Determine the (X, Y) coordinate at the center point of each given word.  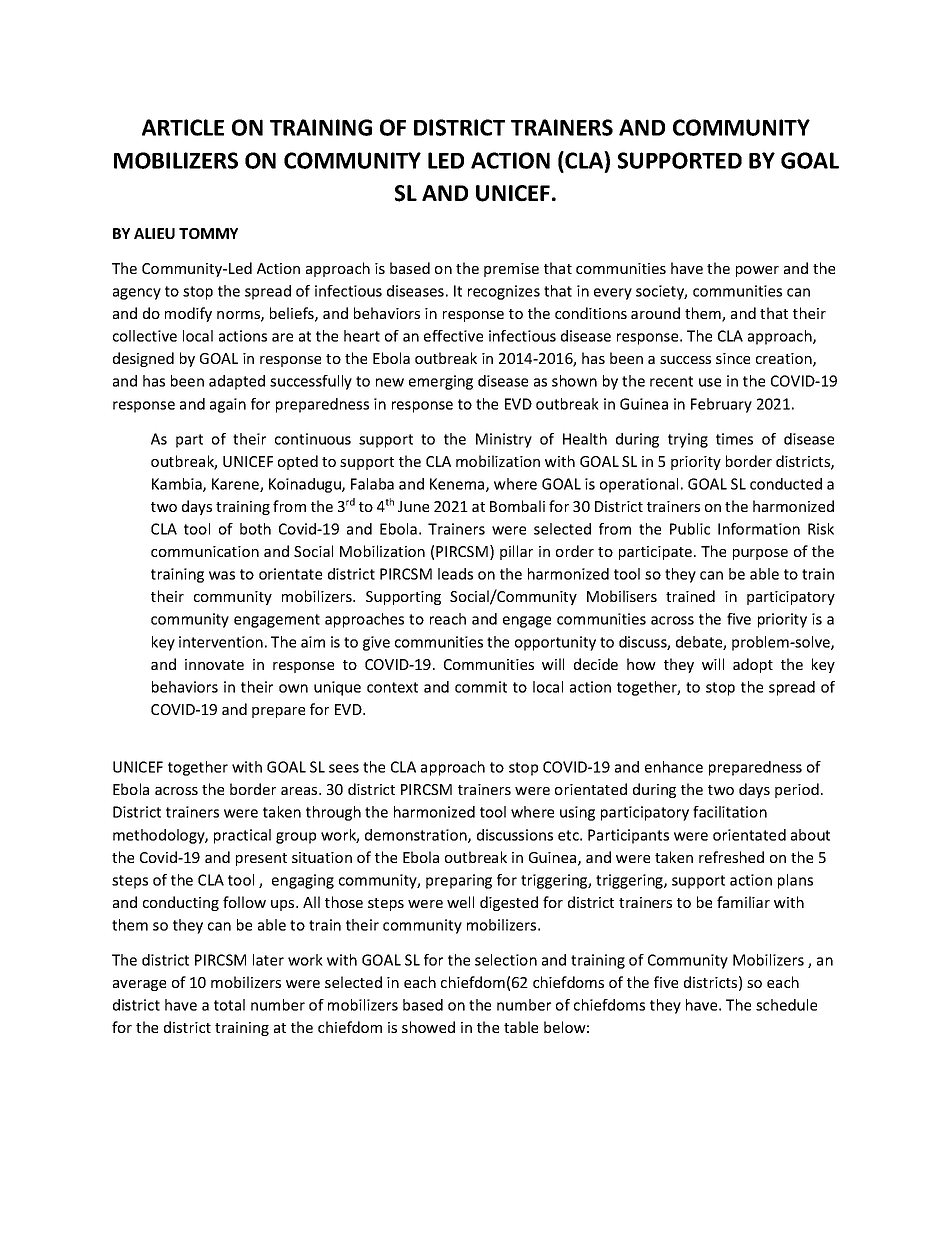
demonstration (417, 836)
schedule (786, 1005)
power (757, 271)
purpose (760, 554)
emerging (441, 382)
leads (455, 574)
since (733, 358)
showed (428, 1027)
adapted (237, 382)
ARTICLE (183, 127)
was (222, 575)
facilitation (730, 812)
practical (242, 836)
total (229, 1005)
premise (511, 270)
